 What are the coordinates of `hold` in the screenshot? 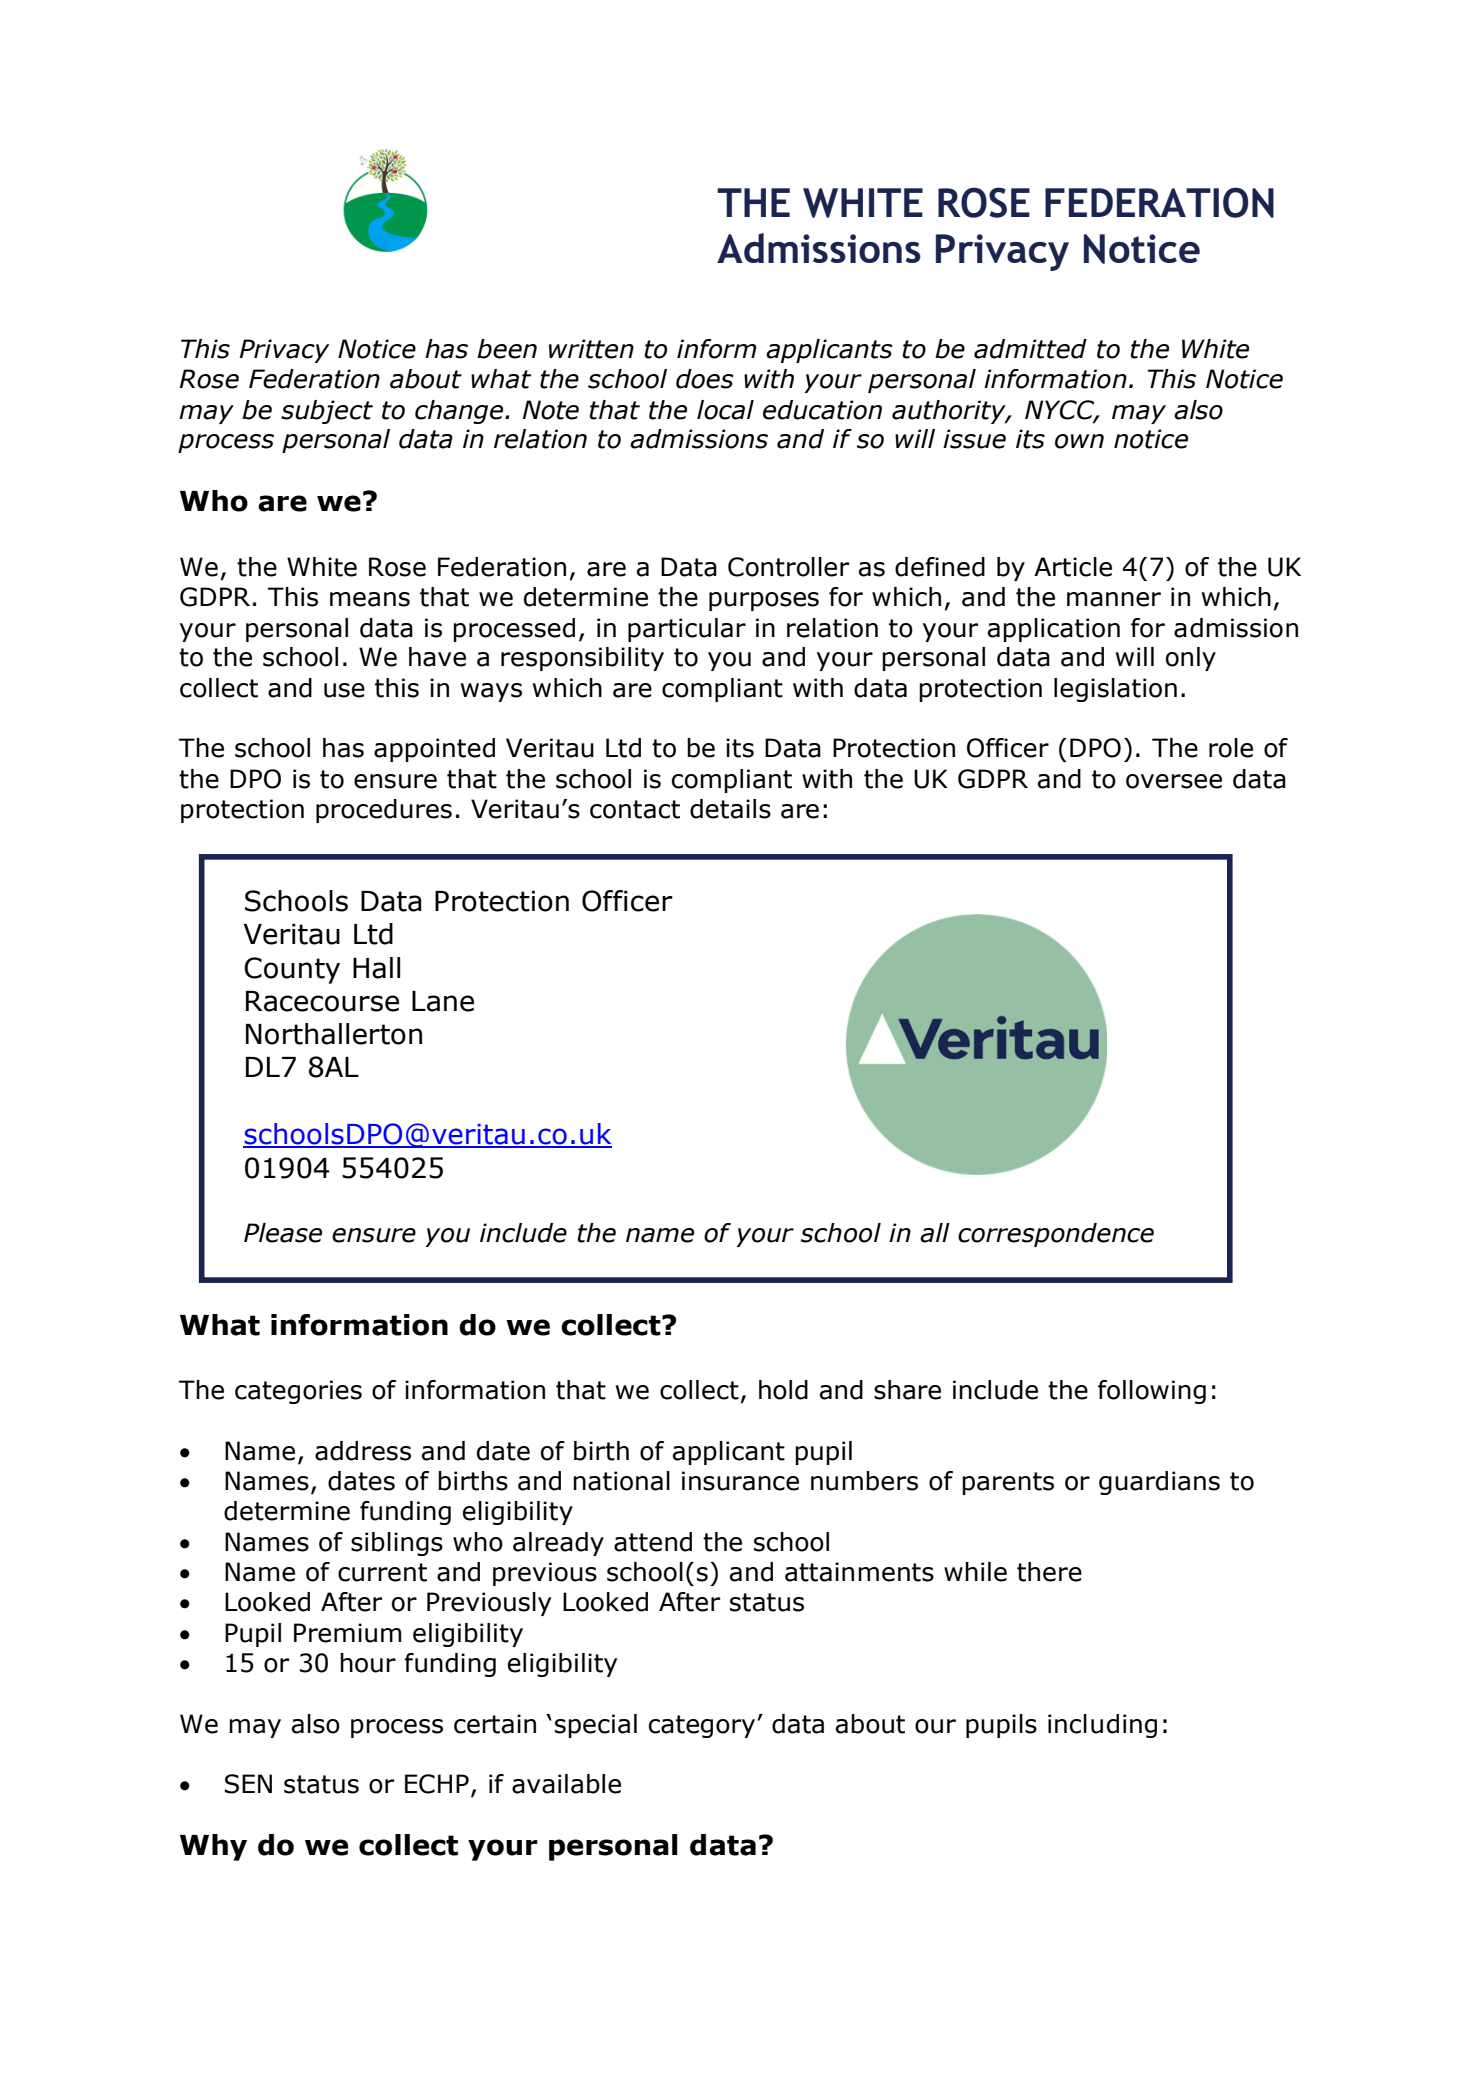 It's located at (783, 1390).
